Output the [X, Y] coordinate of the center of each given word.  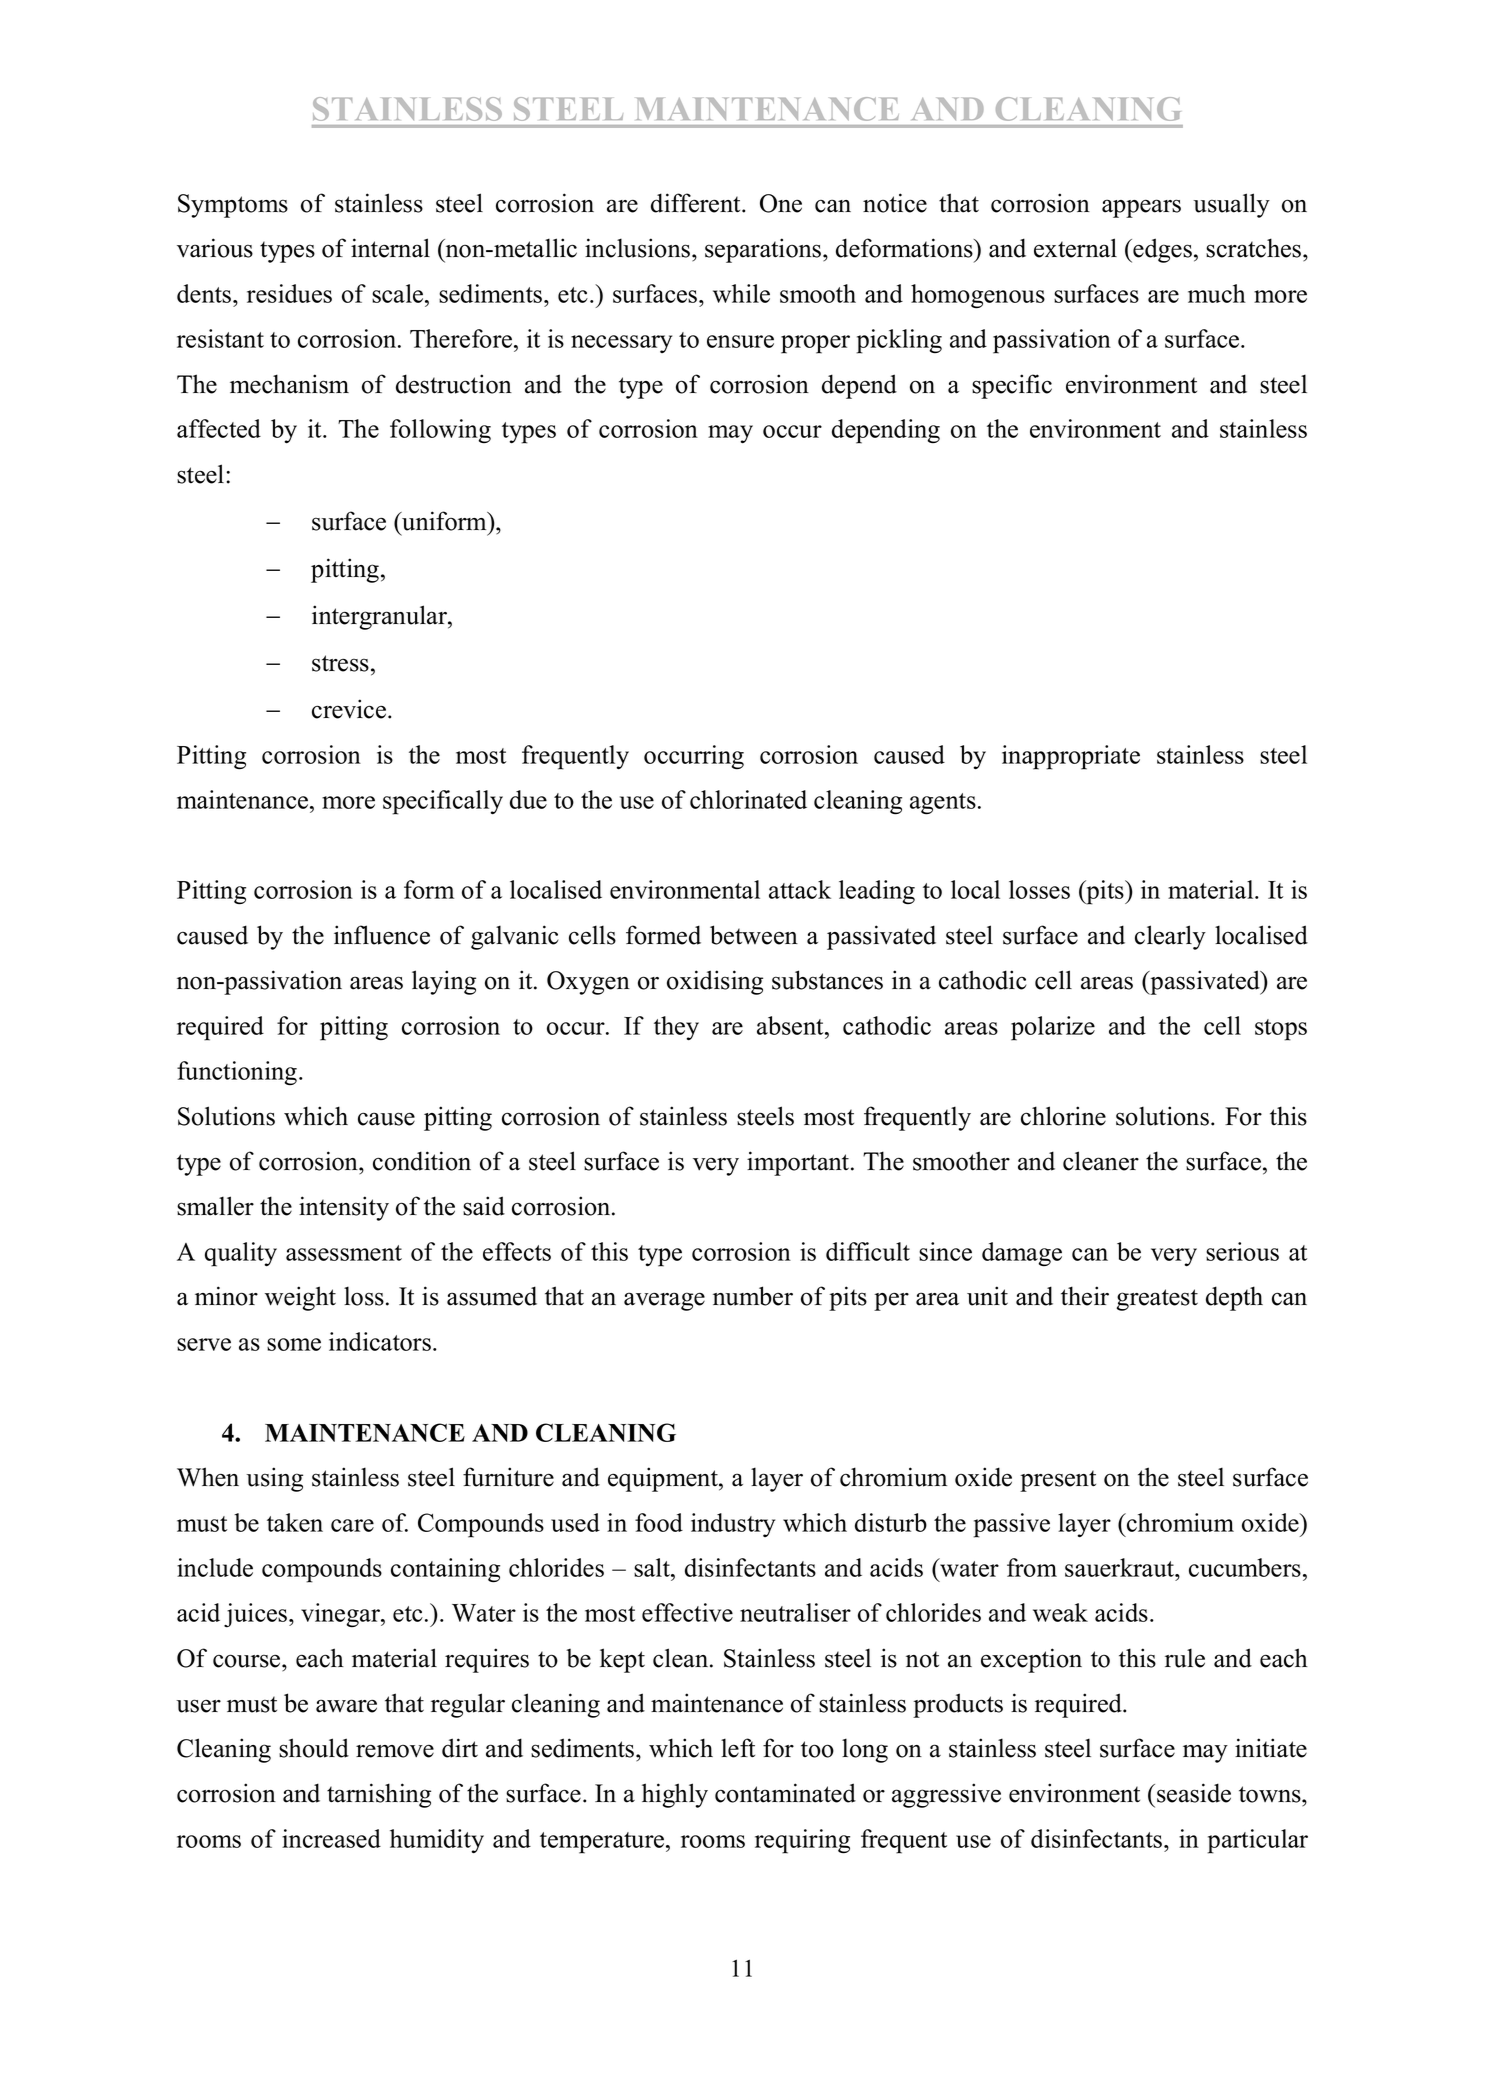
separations [764, 250]
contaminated [785, 1793]
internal [390, 248]
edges [1161, 250]
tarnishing [379, 1795]
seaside [1194, 1793]
